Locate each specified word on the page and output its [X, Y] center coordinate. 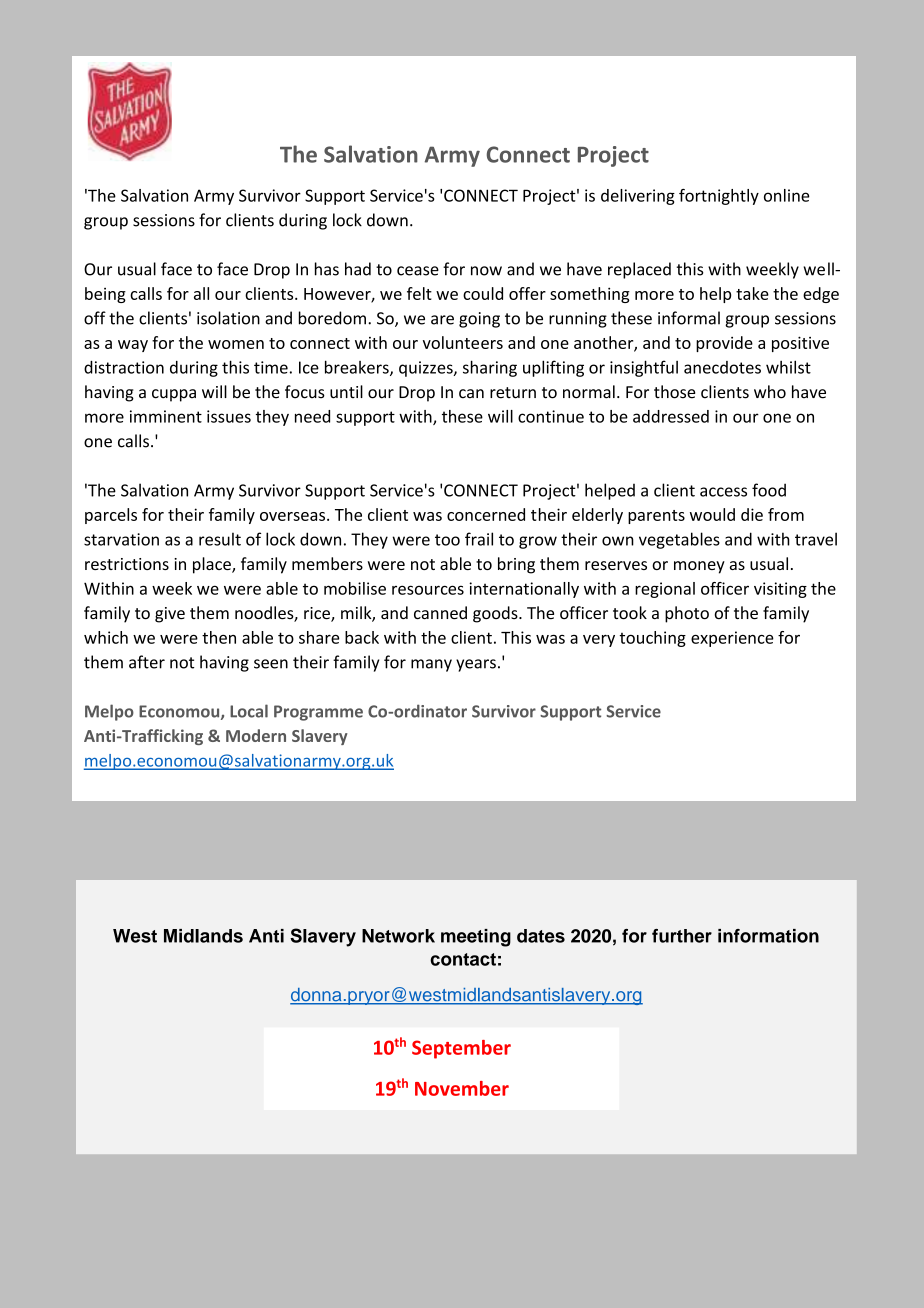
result [220, 539]
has [327, 269]
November [462, 1088]
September [461, 1049]
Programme [318, 713]
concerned [486, 514]
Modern [256, 735]
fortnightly [719, 197]
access [723, 492]
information [768, 936]
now [486, 271]
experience [732, 639]
